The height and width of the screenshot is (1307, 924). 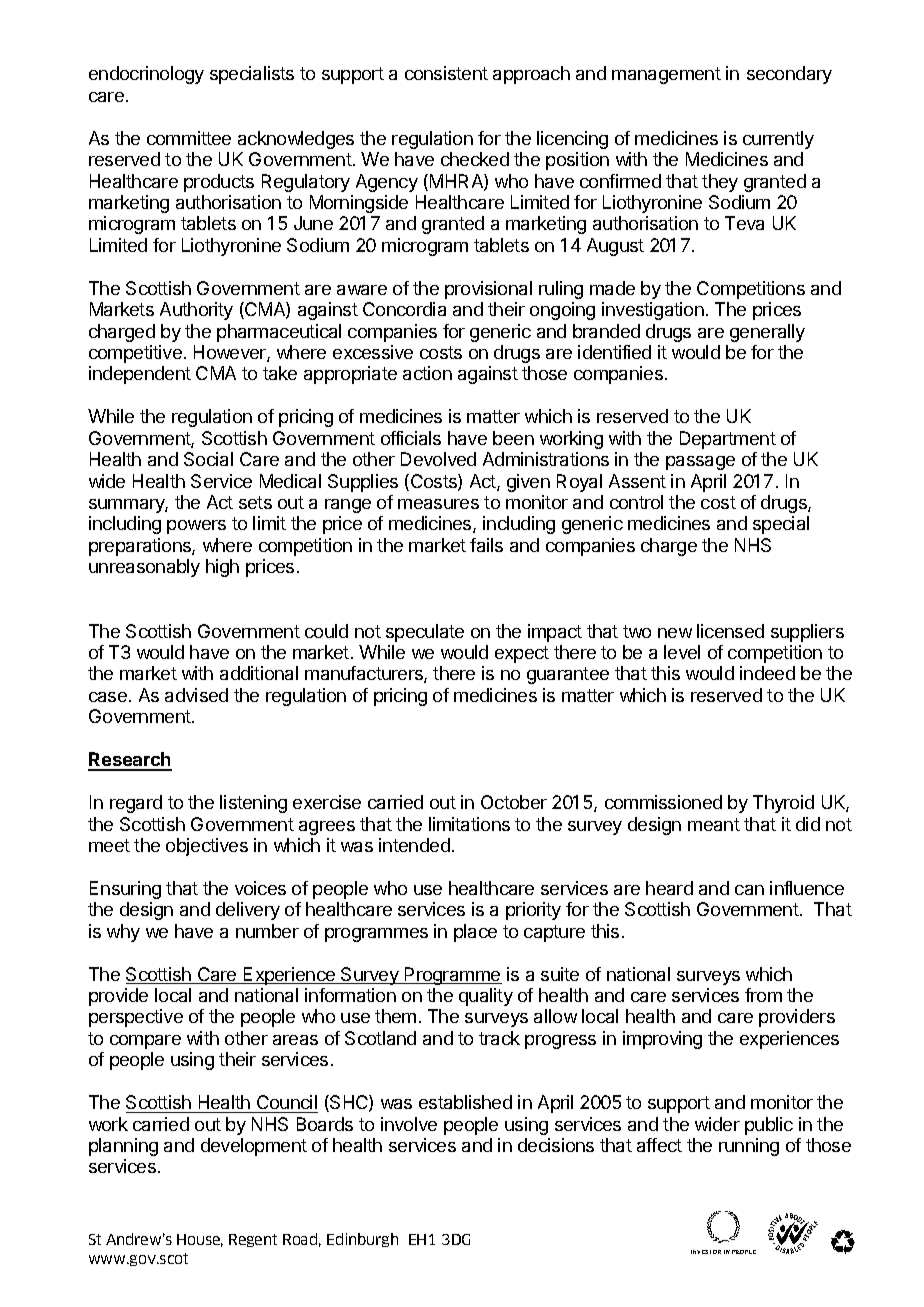 What do you see at coordinates (749, 1147) in the screenshot?
I see `running` at bounding box center [749, 1147].
